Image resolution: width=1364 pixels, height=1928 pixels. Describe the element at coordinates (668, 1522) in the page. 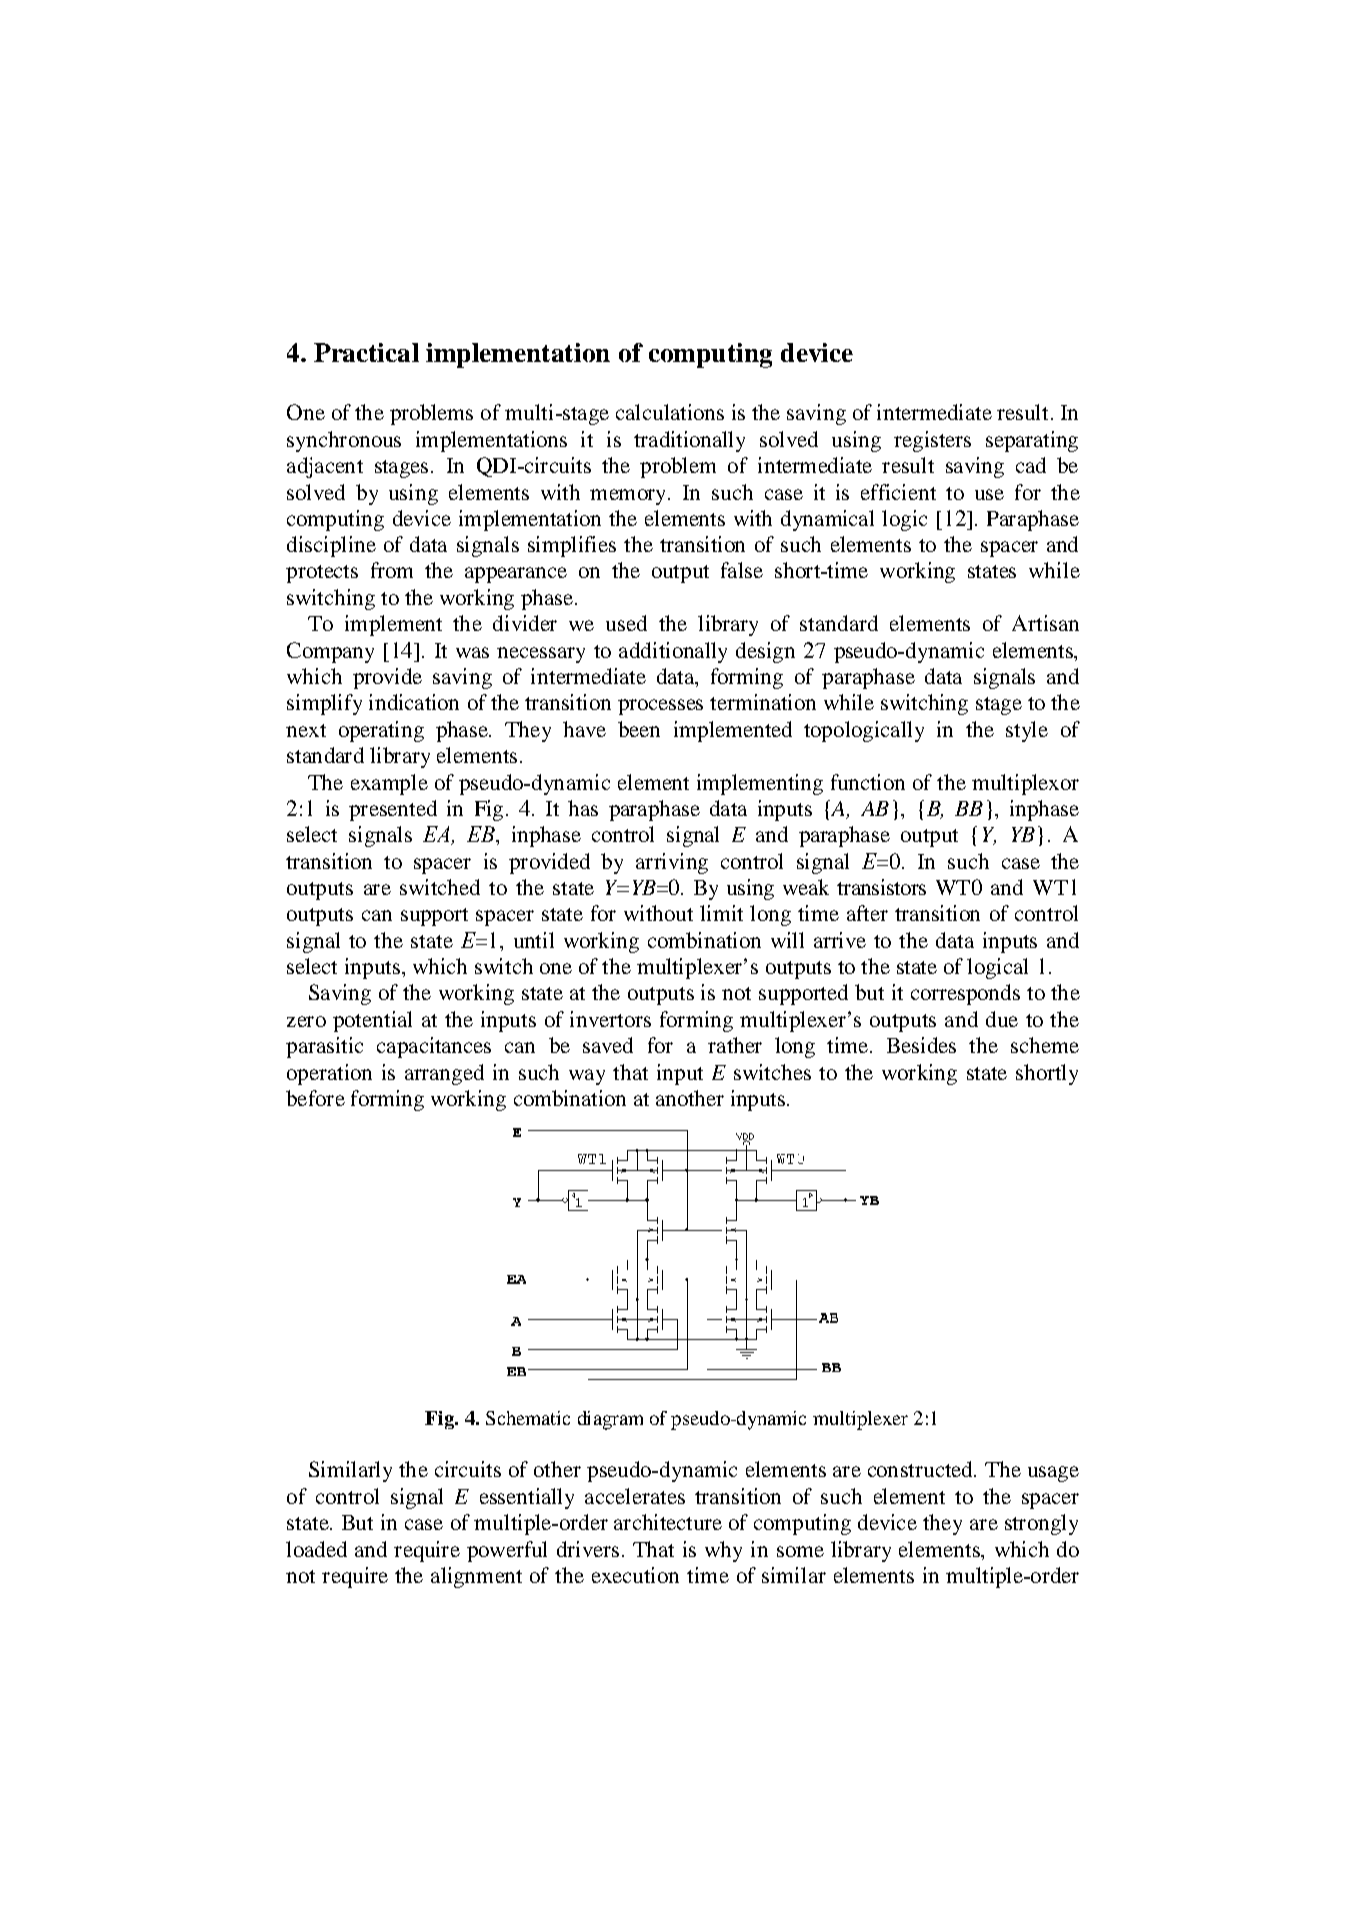

I see `architecture` at that location.
